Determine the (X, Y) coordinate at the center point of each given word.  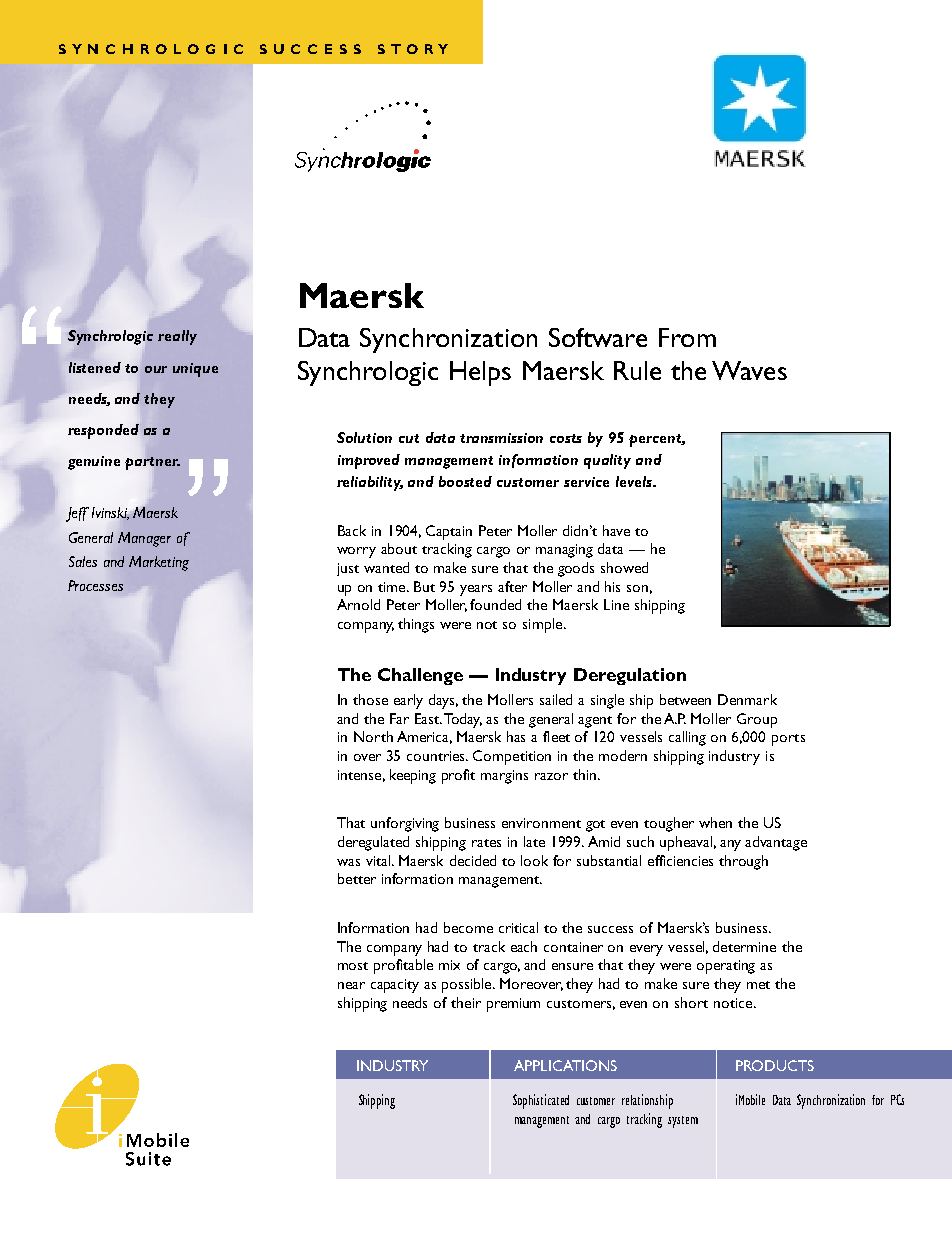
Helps (480, 373)
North (373, 736)
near (351, 985)
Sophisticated (541, 1101)
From (687, 337)
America (424, 737)
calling (687, 738)
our (156, 369)
